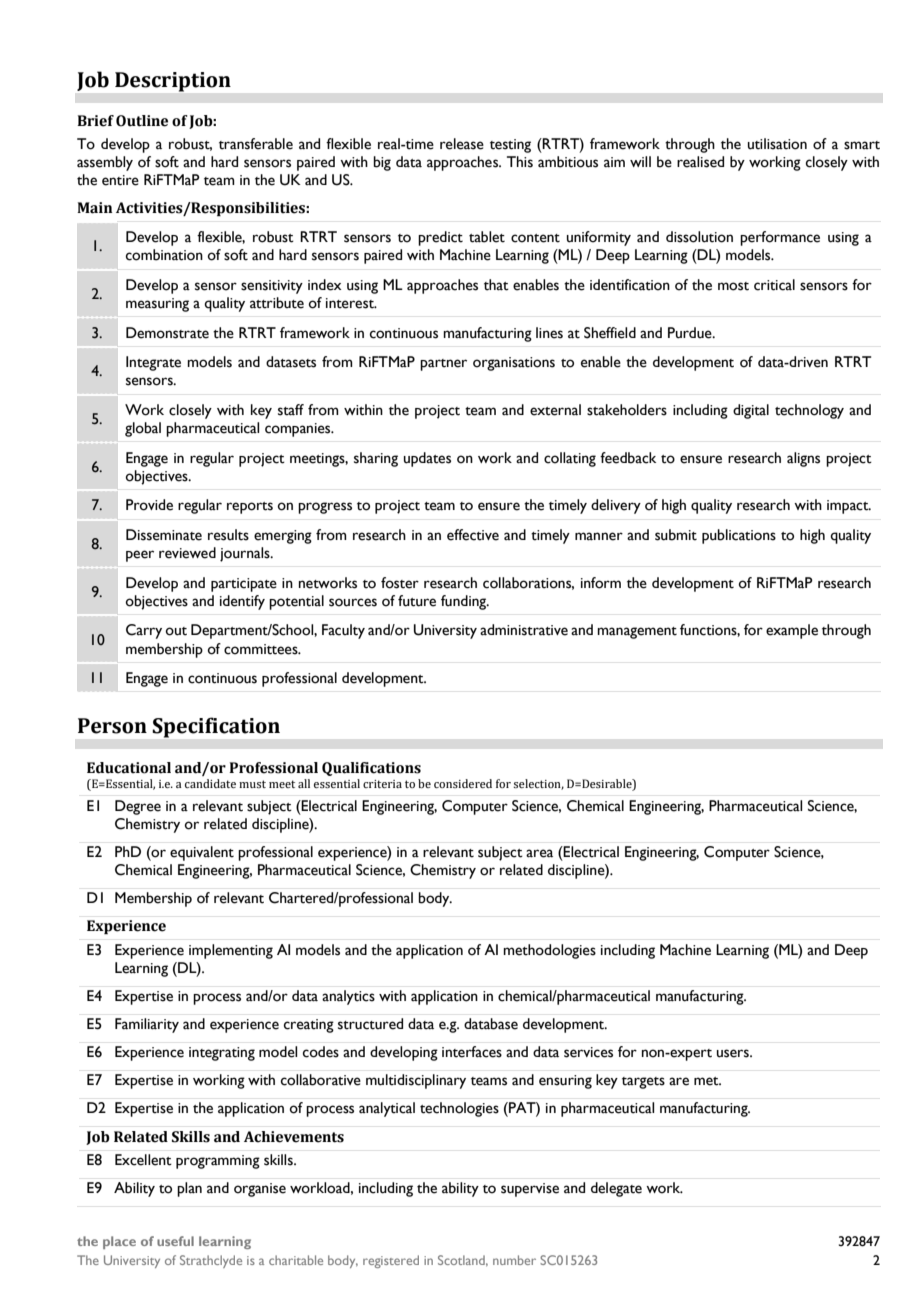 This page has width=924, height=1308. Describe the element at coordinates (462, 144) in the page. I see `release` at that location.
